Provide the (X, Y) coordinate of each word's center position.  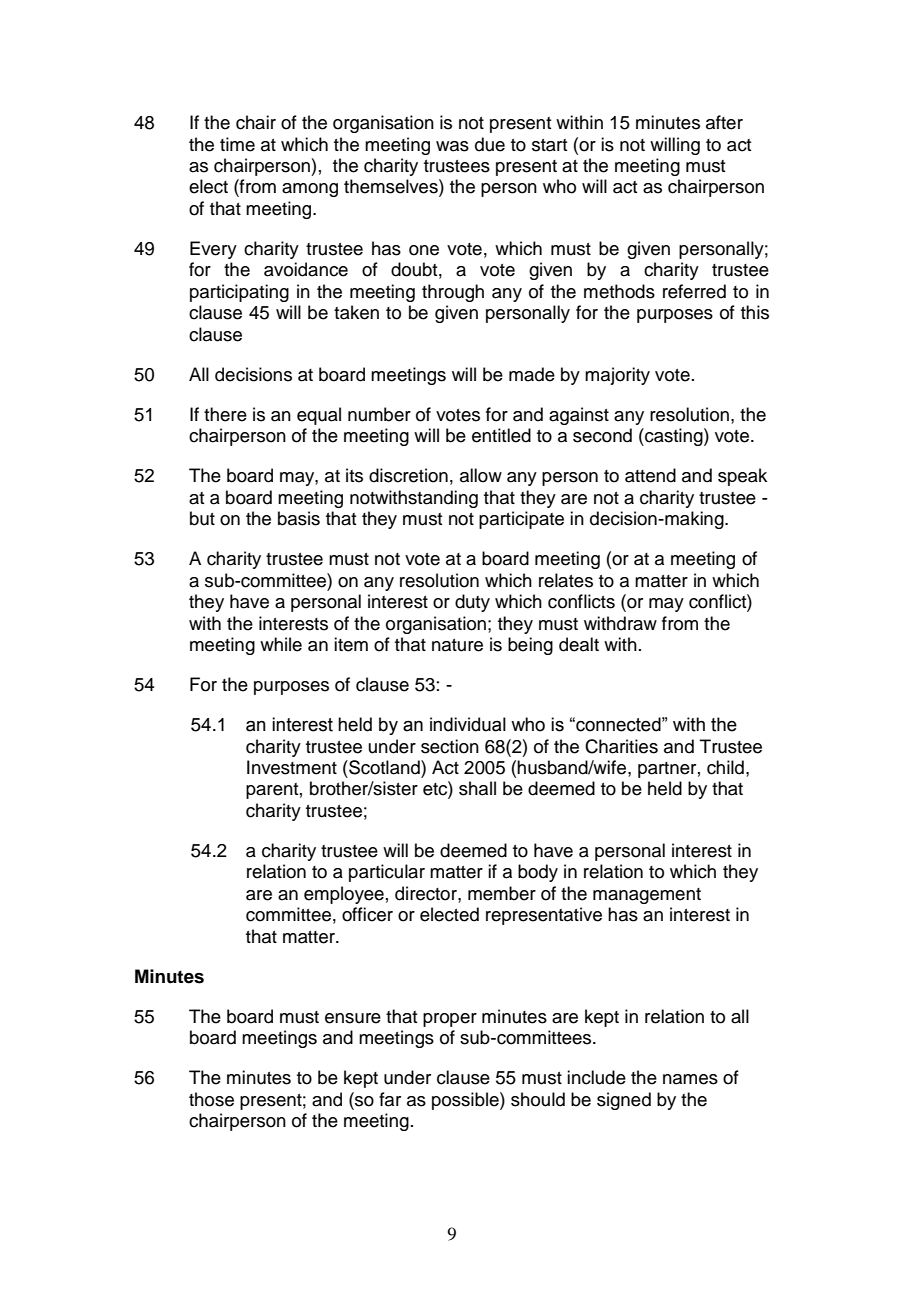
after (724, 122)
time (237, 144)
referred (694, 291)
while (281, 644)
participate (521, 520)
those (211, 1099)
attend (650, 475)
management (647, 896)
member (502, 893)
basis (299, 518)
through (453, 293)
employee (344, 895)
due (490, 144)
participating (239, 293)
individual (468, 724)
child (725, 767)
